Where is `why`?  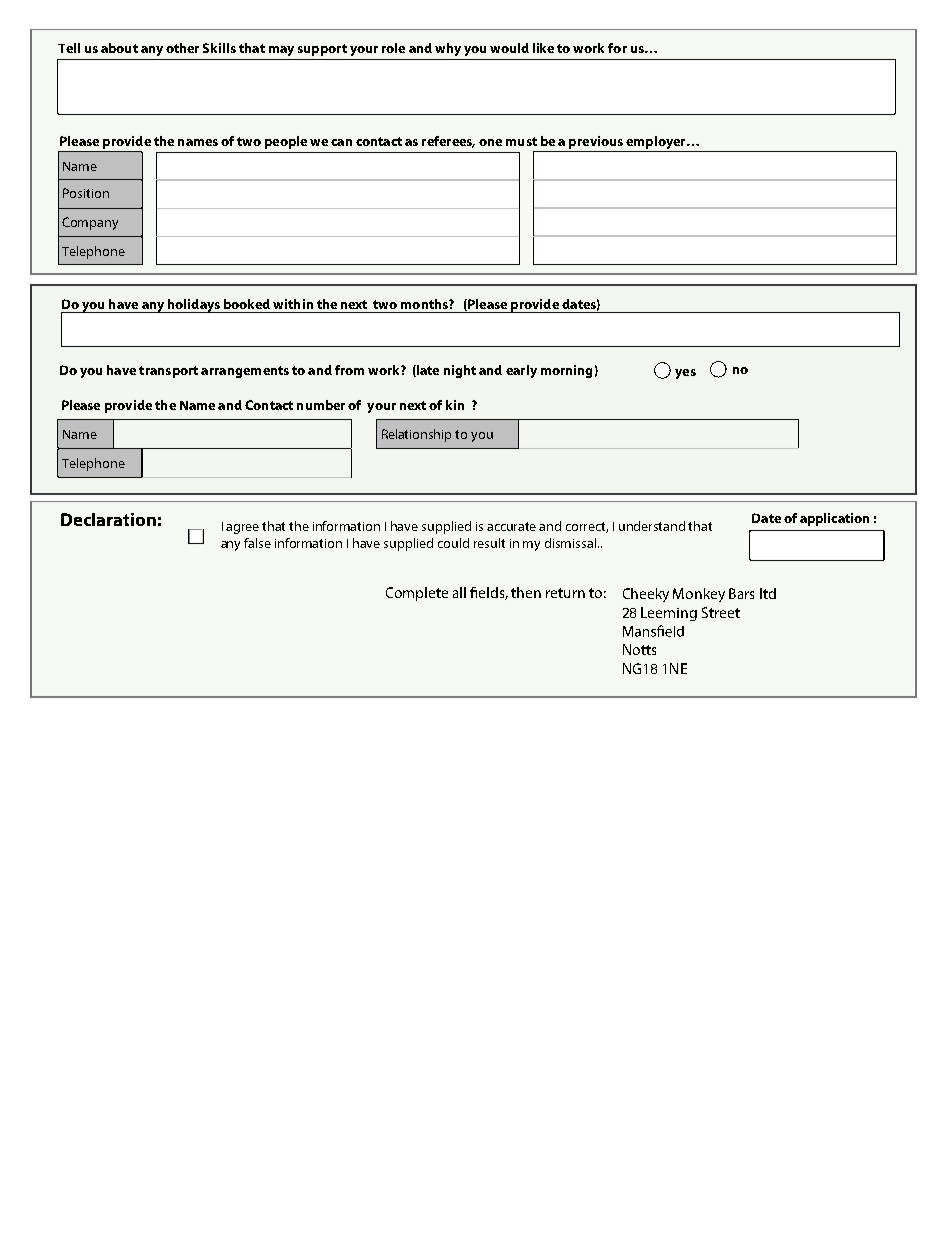
why is located at coordinates (448, 49).
